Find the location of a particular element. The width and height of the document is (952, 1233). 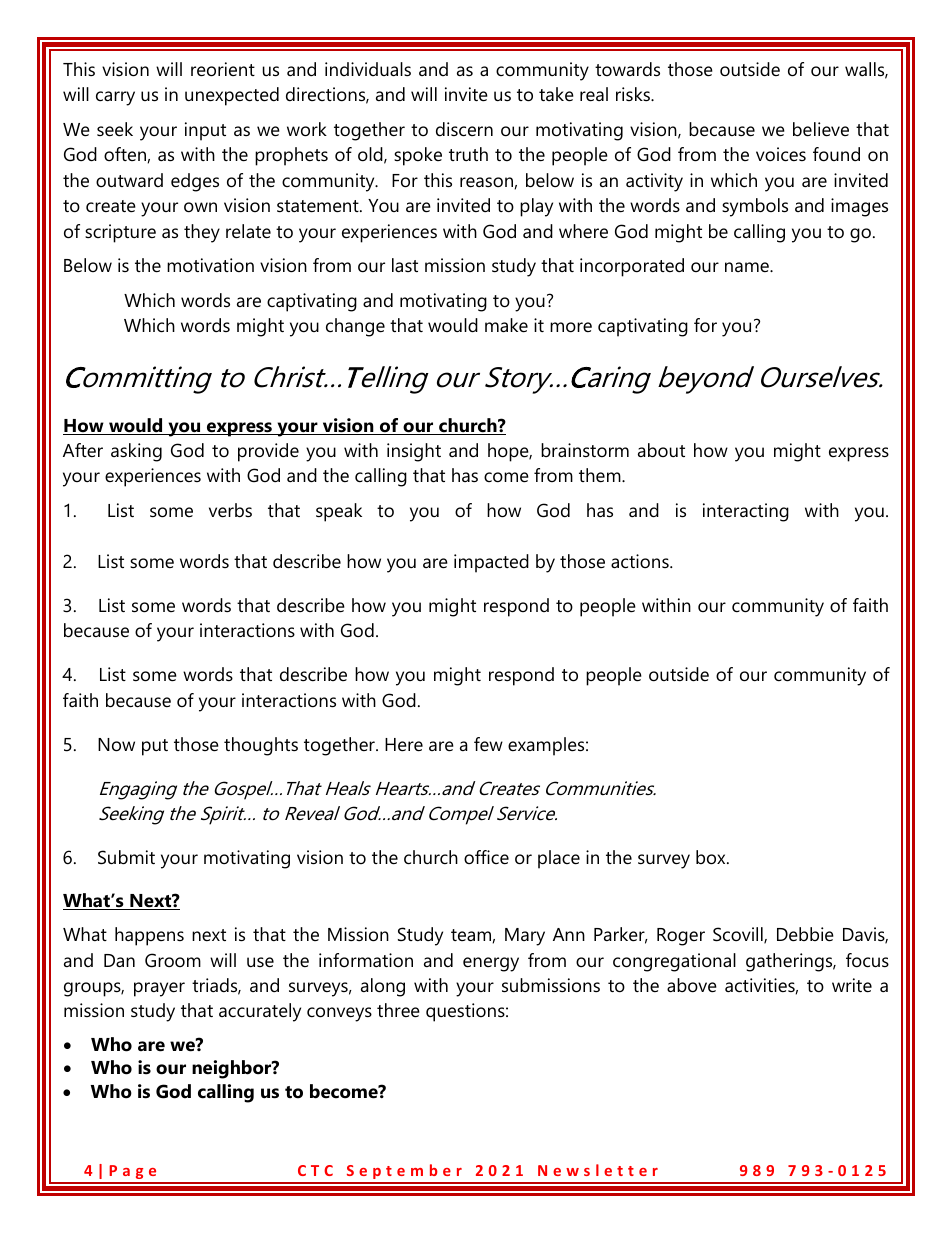

Newsletter is located at coordinates (598, 1170).
